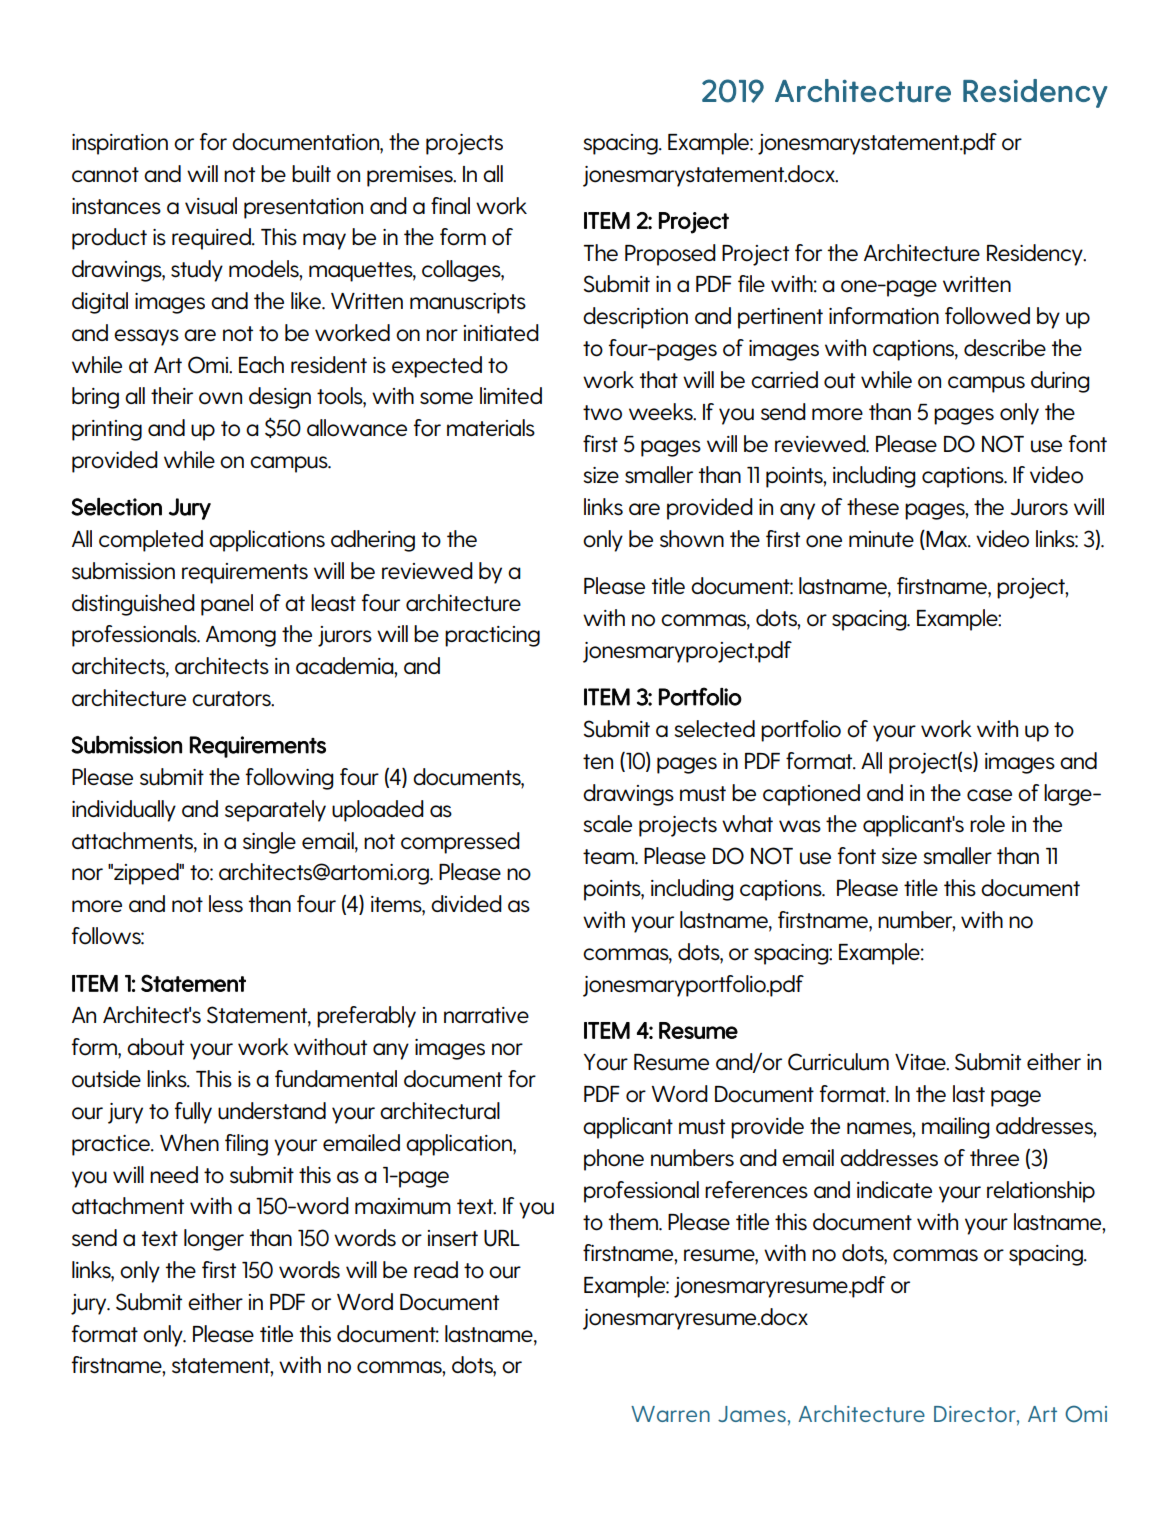  Describe the element at coordinates (881, 539) in the screenshot. I see `minute` at that location.
